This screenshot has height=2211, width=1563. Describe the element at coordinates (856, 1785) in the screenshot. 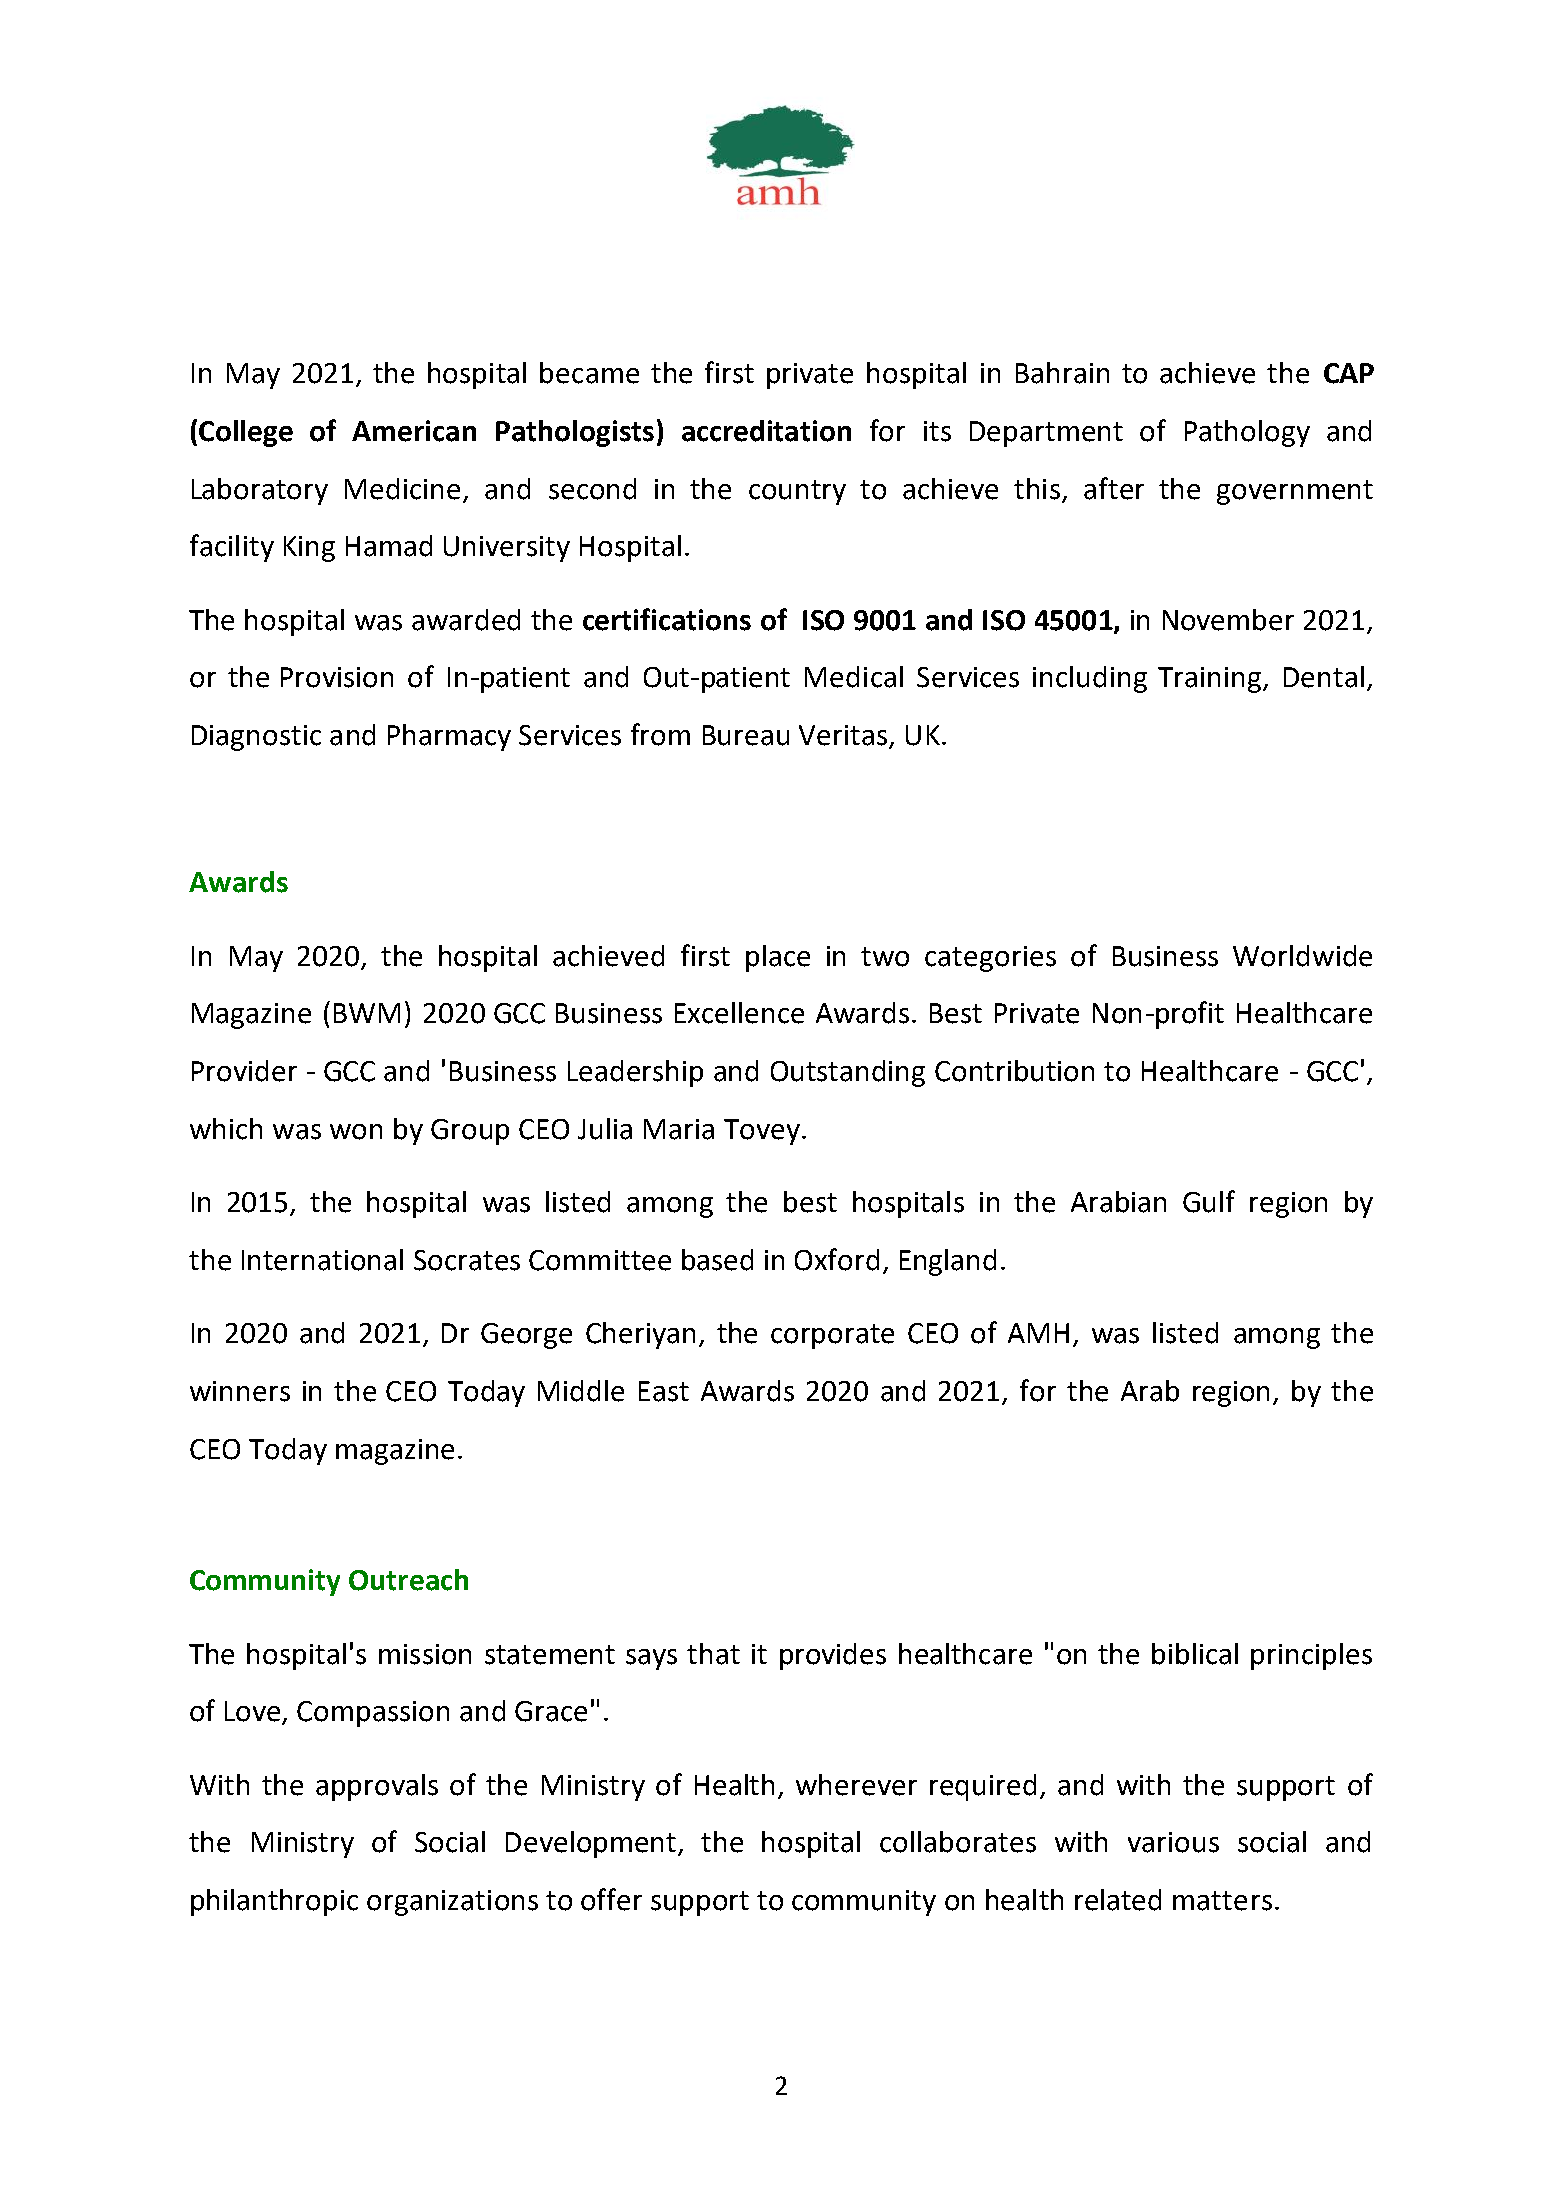

I see `wherever` at that location.
